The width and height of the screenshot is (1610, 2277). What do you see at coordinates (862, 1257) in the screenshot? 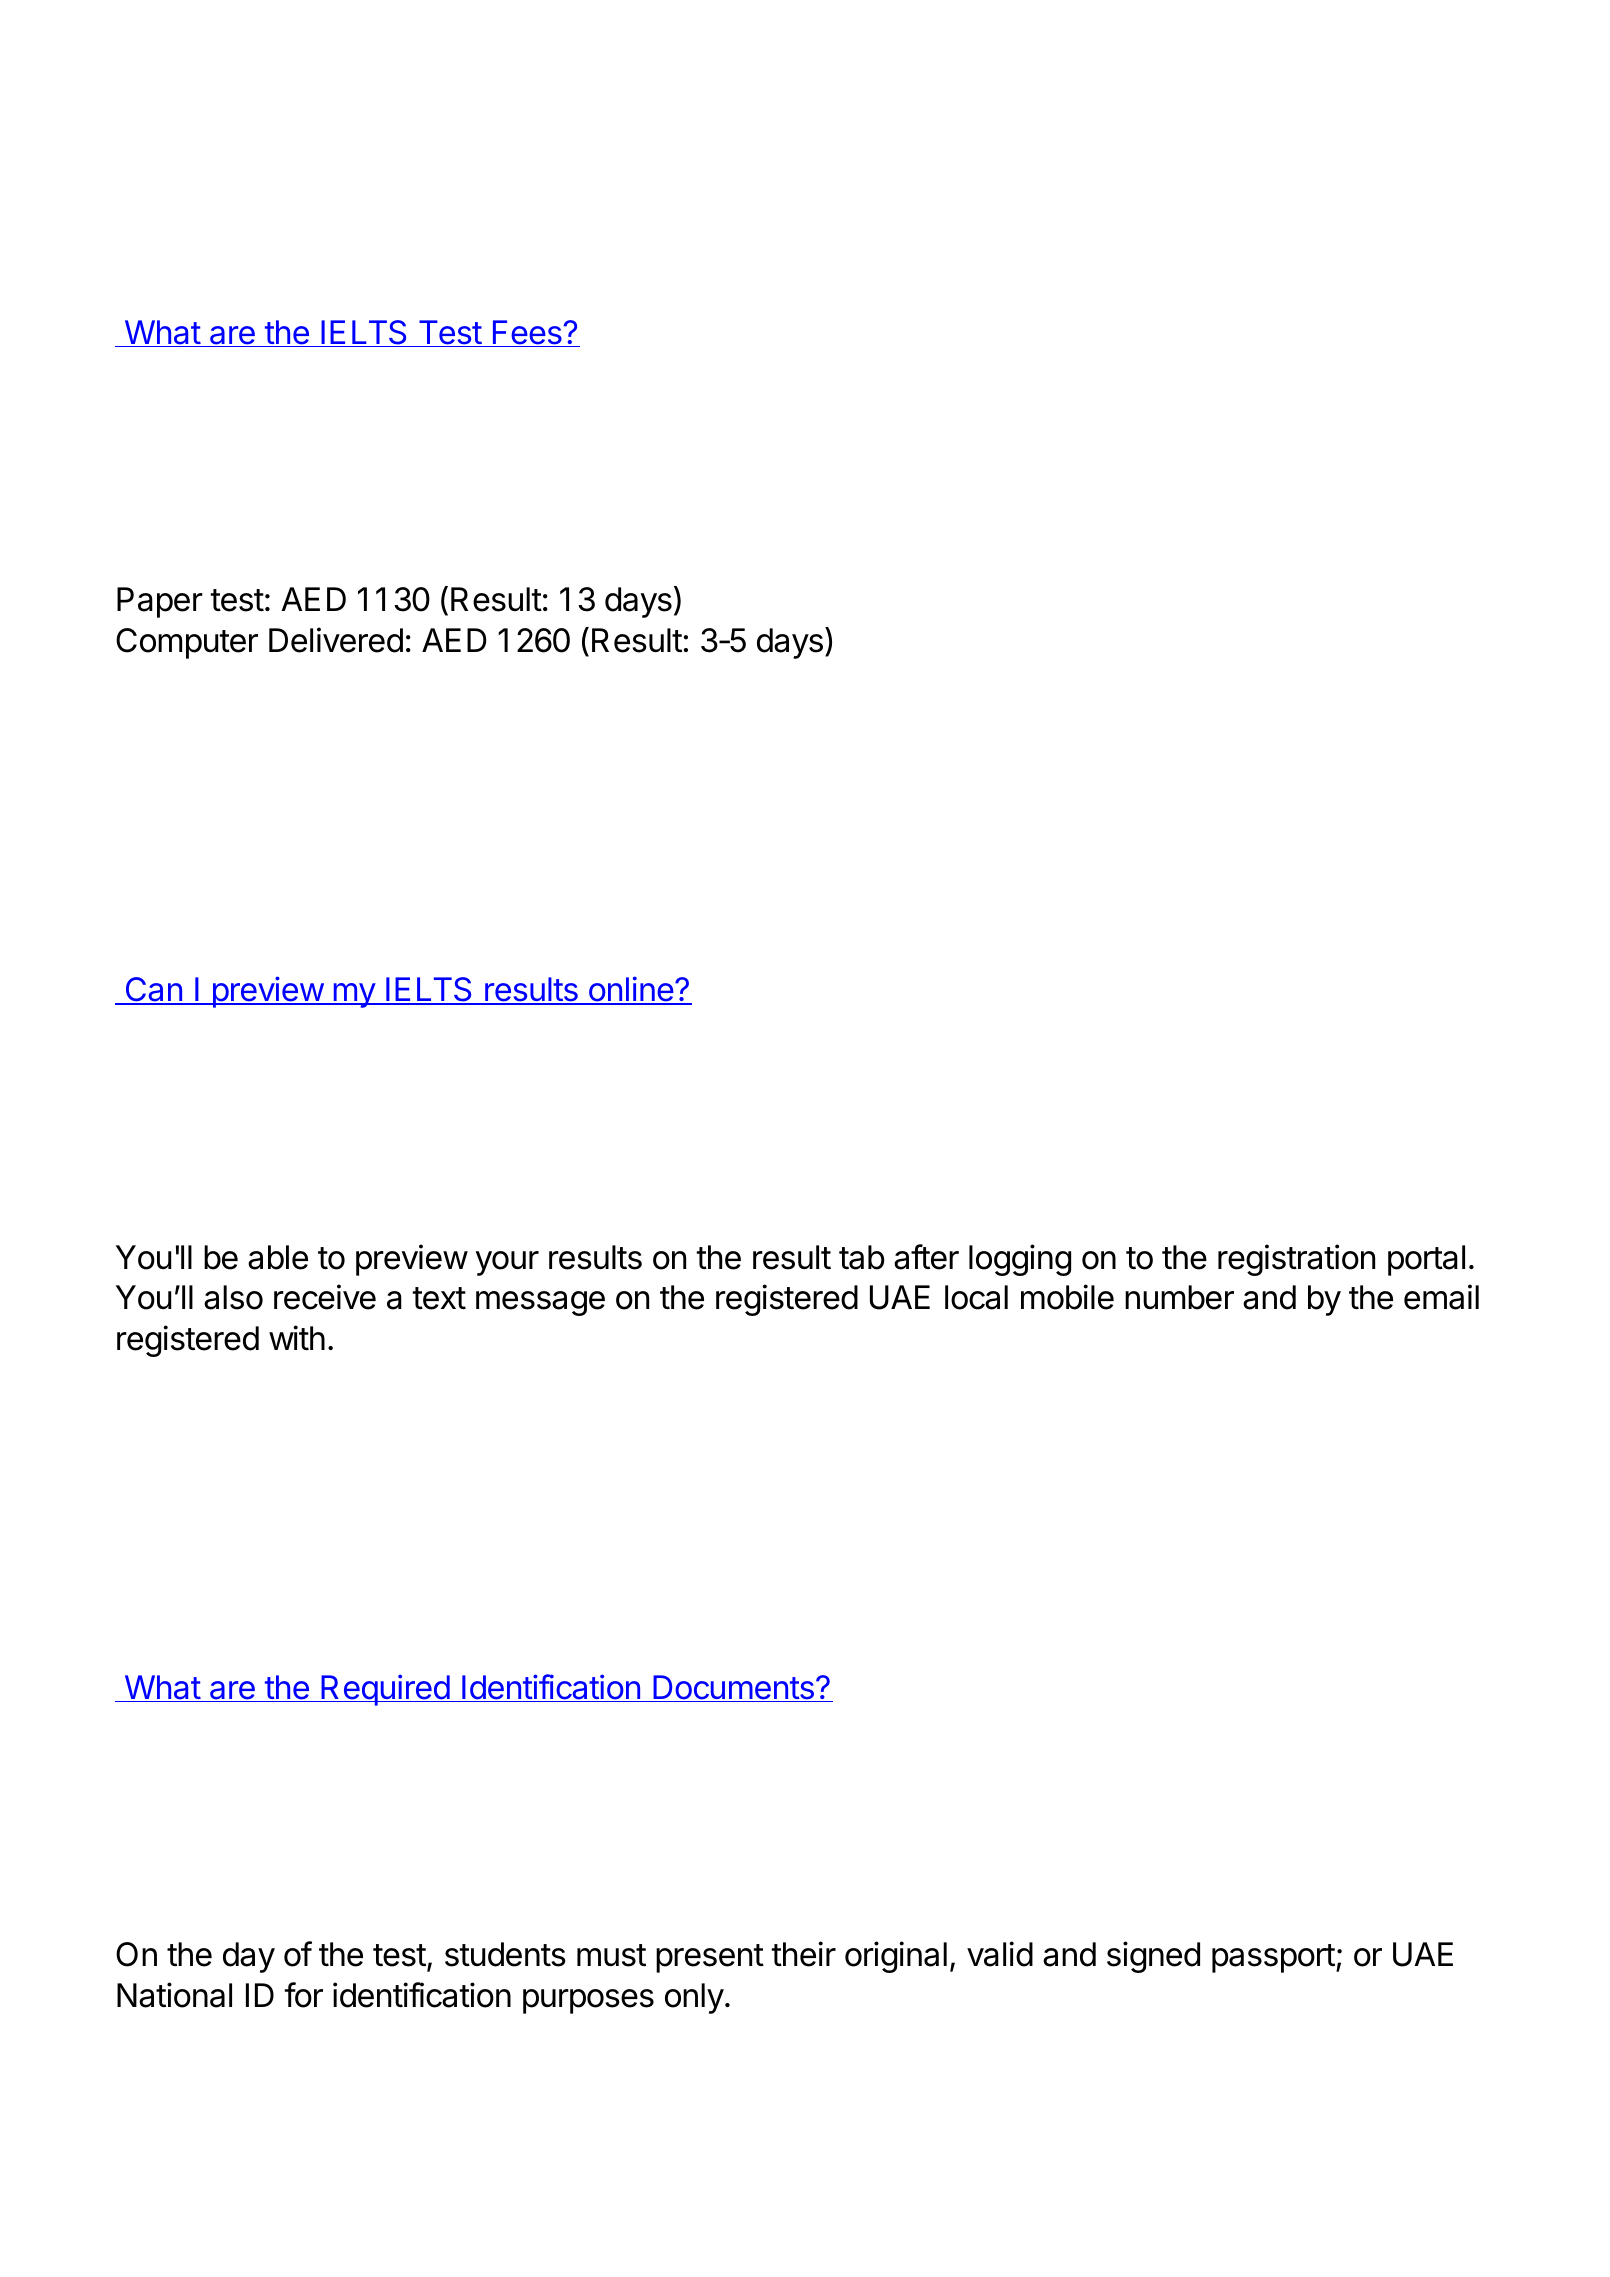
I see `tab` at bounding box center [862, 1257].
